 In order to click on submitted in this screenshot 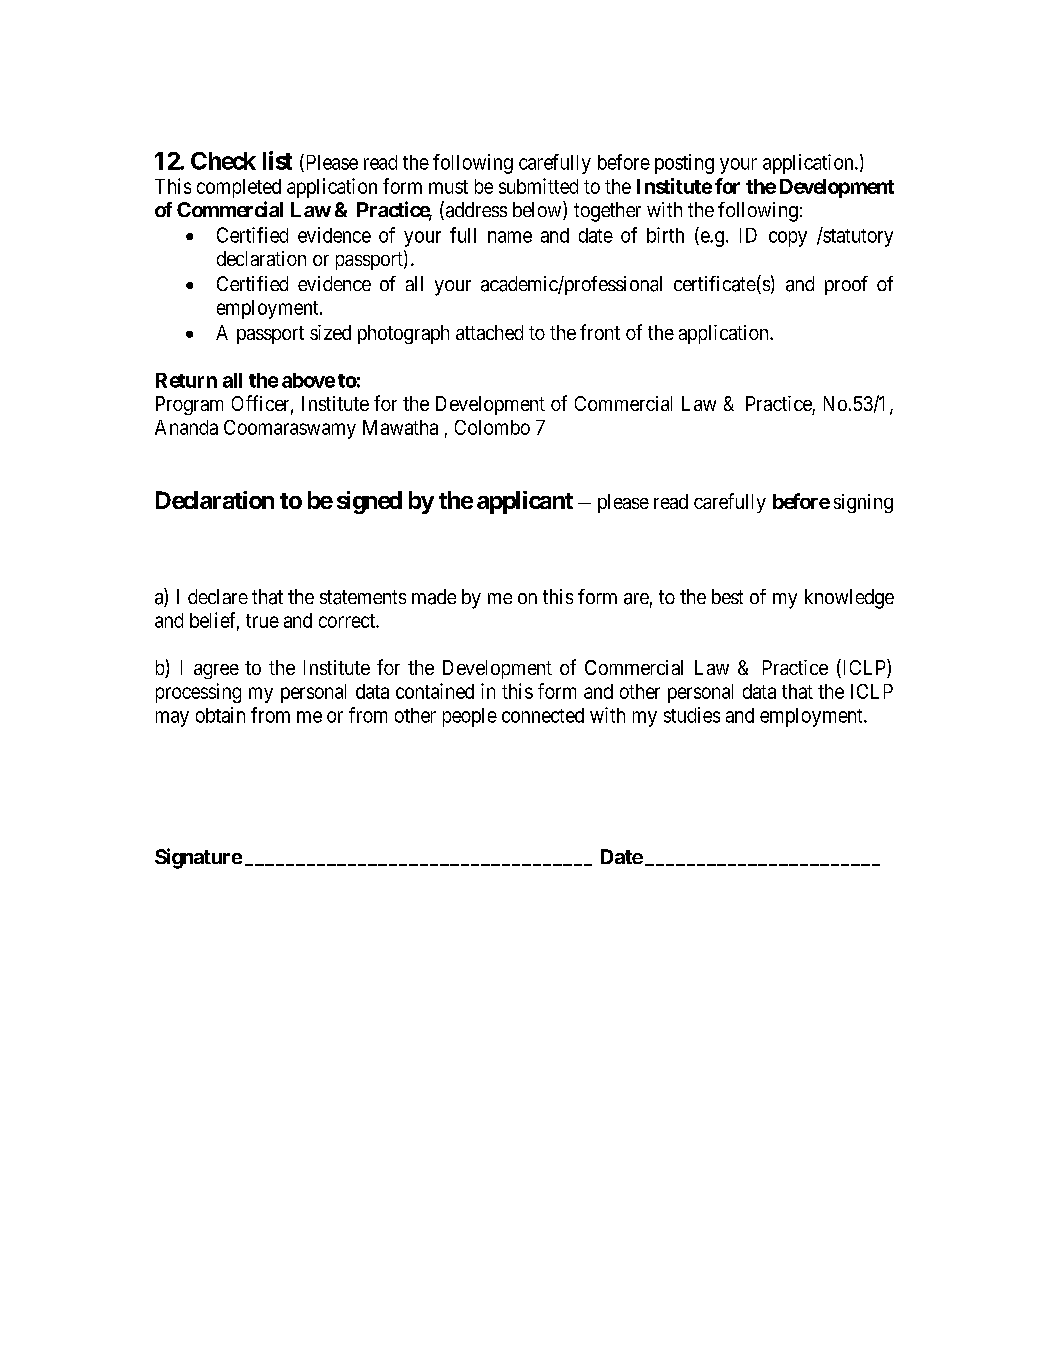, I will do `click(538, 186)`.
